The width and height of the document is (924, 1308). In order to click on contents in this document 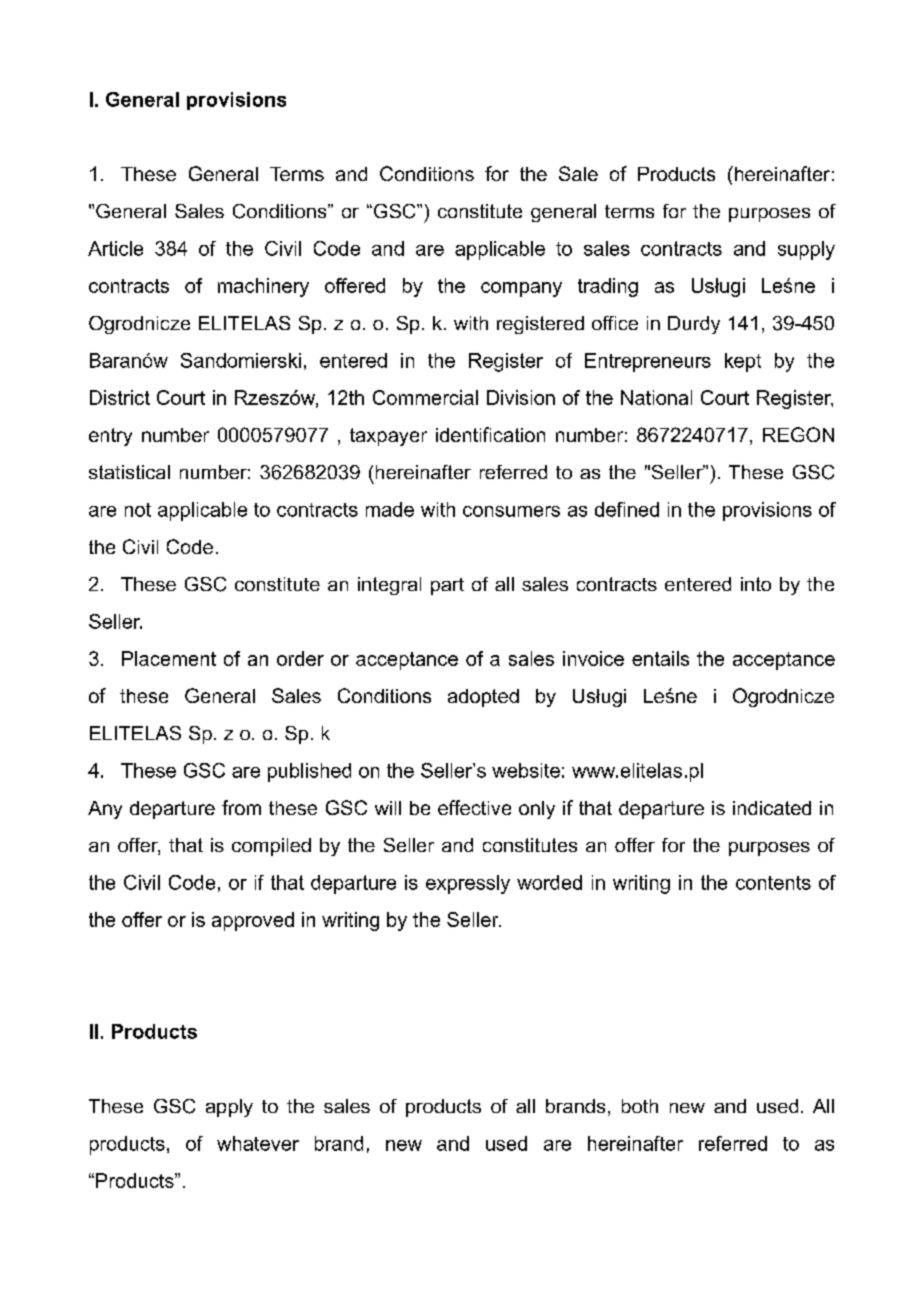, I will do `click(773, 883)`.
